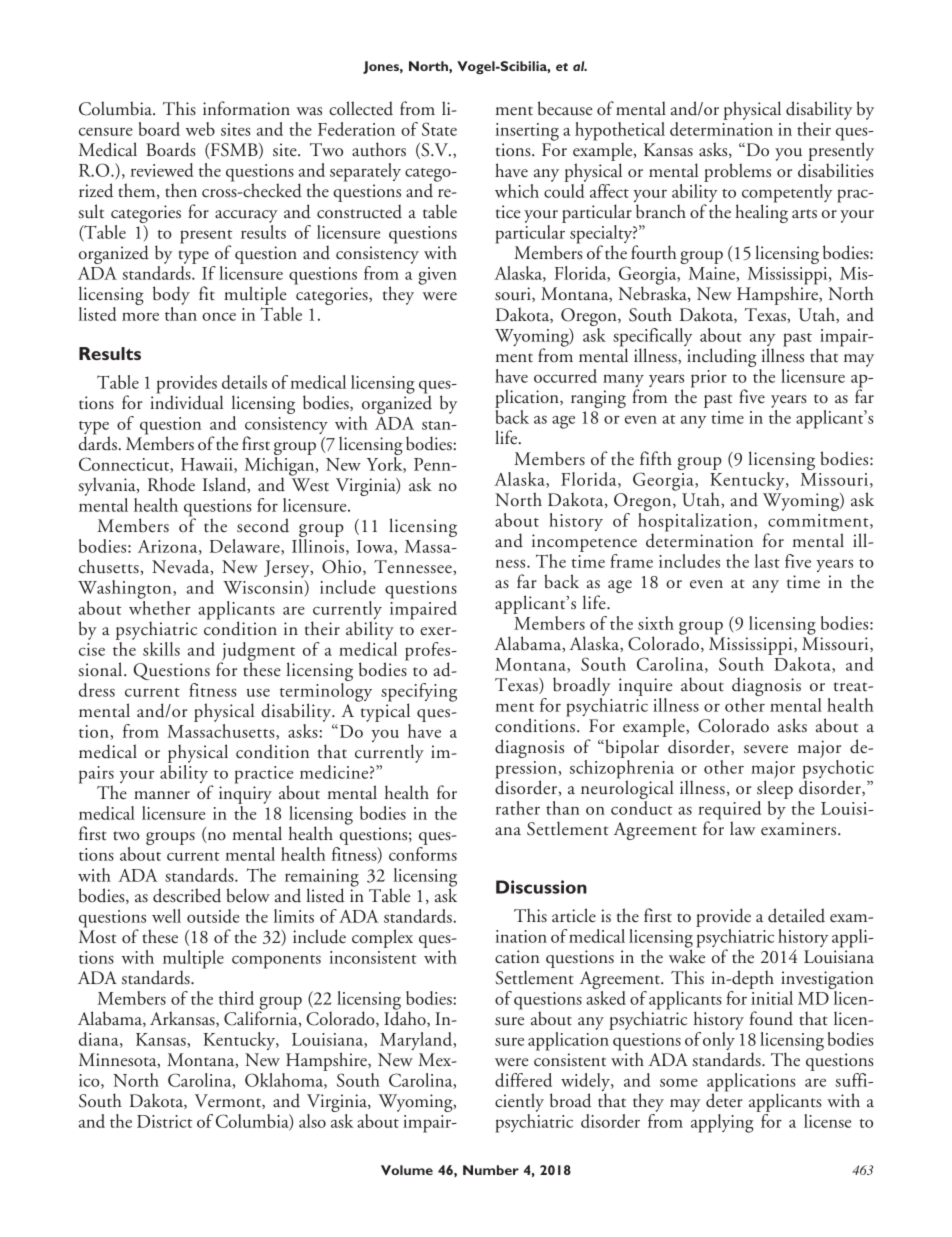 The height and width of the page is (1237, 952). I want to click on Number, so click(491, 1170).
